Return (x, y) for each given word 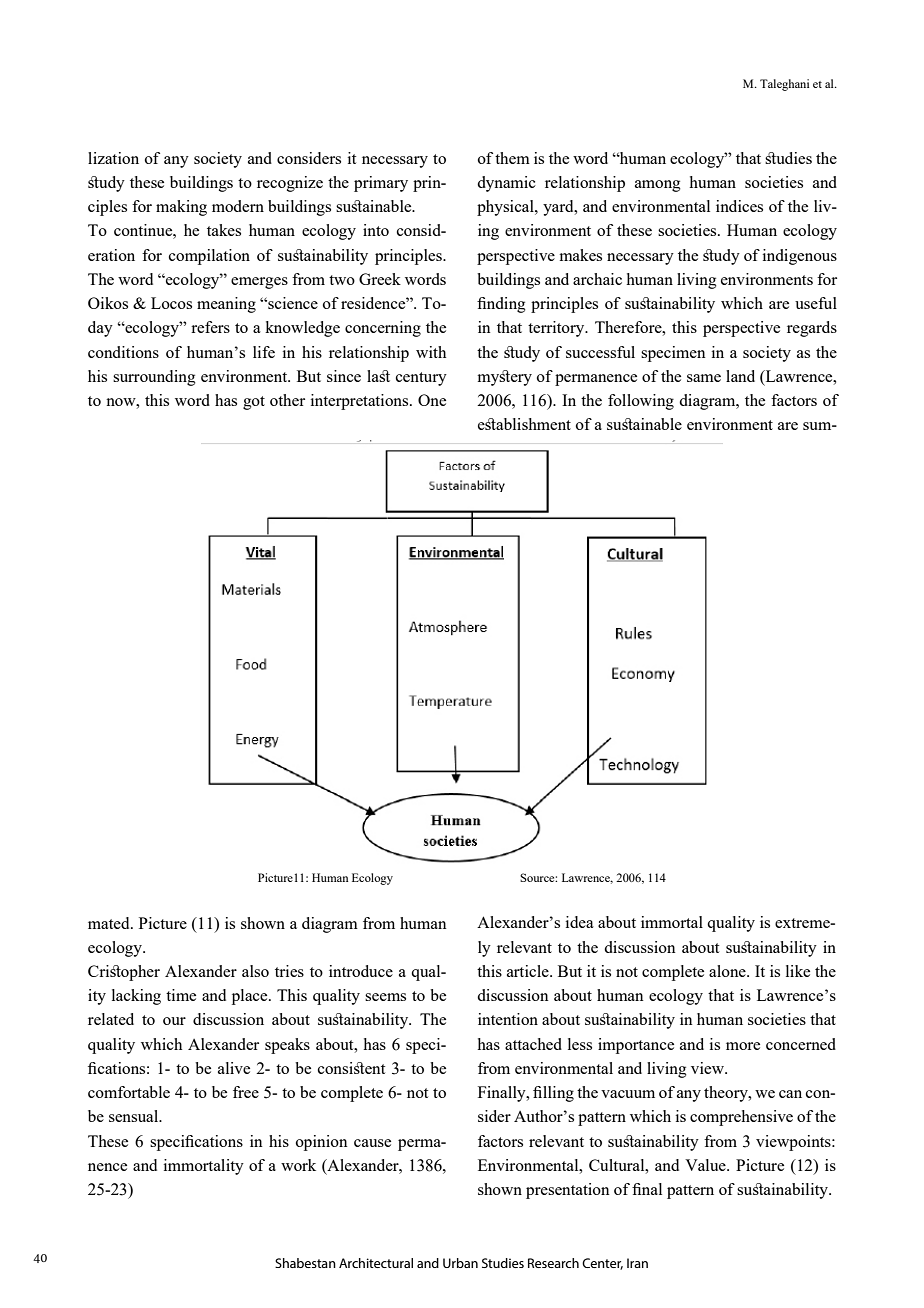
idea (580, 922)
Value (706, 1165)
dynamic (506, 184)
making (181, 208)
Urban (460, 1263)
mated (110, 923)
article (529, 971)
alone (728, 971)
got (254, 403)
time (181, 995)
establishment (524, 424)
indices (739, 206)
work (298, 1165)
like (798, 971)
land (740, 376)
